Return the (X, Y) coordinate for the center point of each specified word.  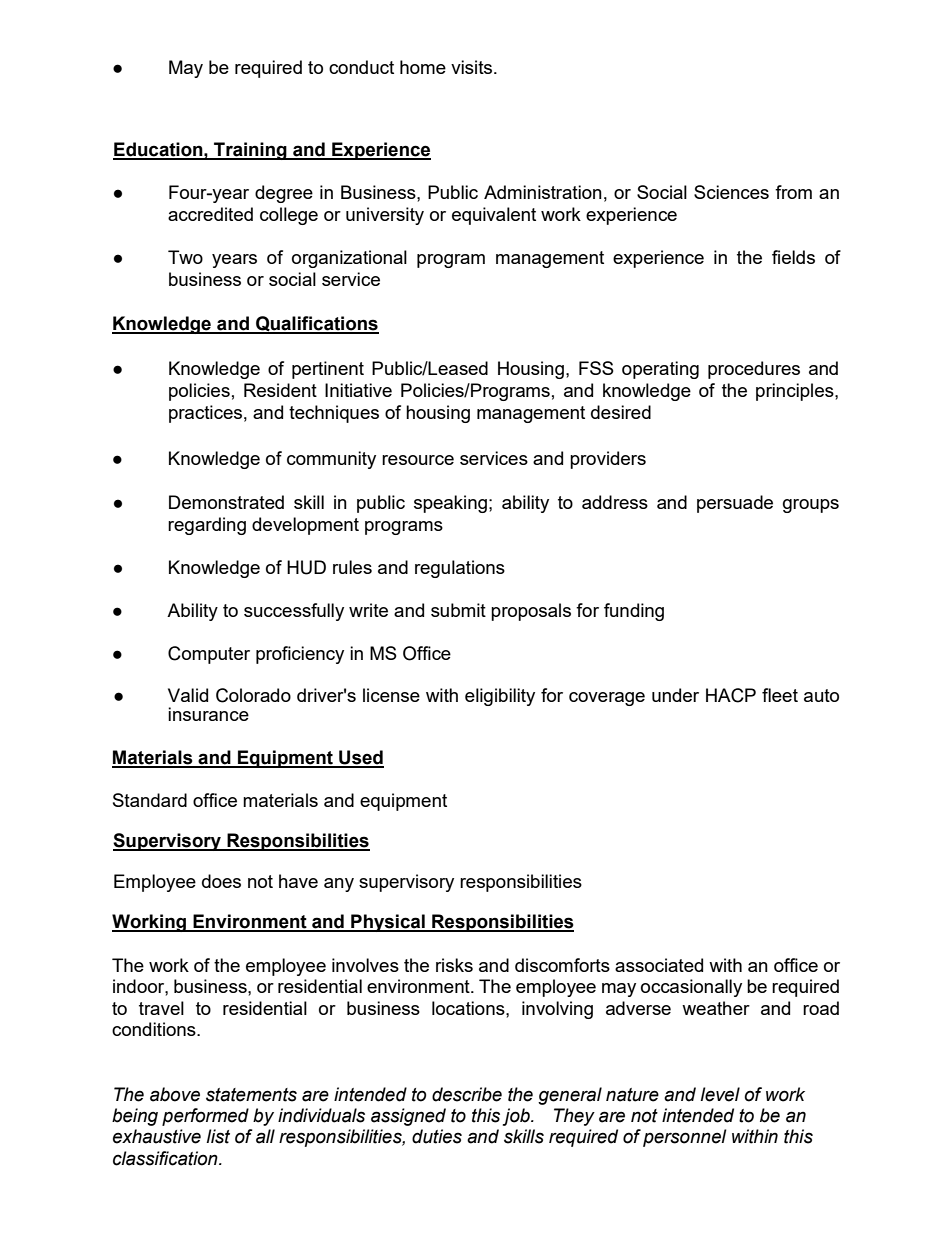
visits (473, 67)
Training (250, 151)
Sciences (731, 192)
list (218, 1136)
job (517, 1117)
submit (458, 610)
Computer (209, 655)
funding (634, 612)
